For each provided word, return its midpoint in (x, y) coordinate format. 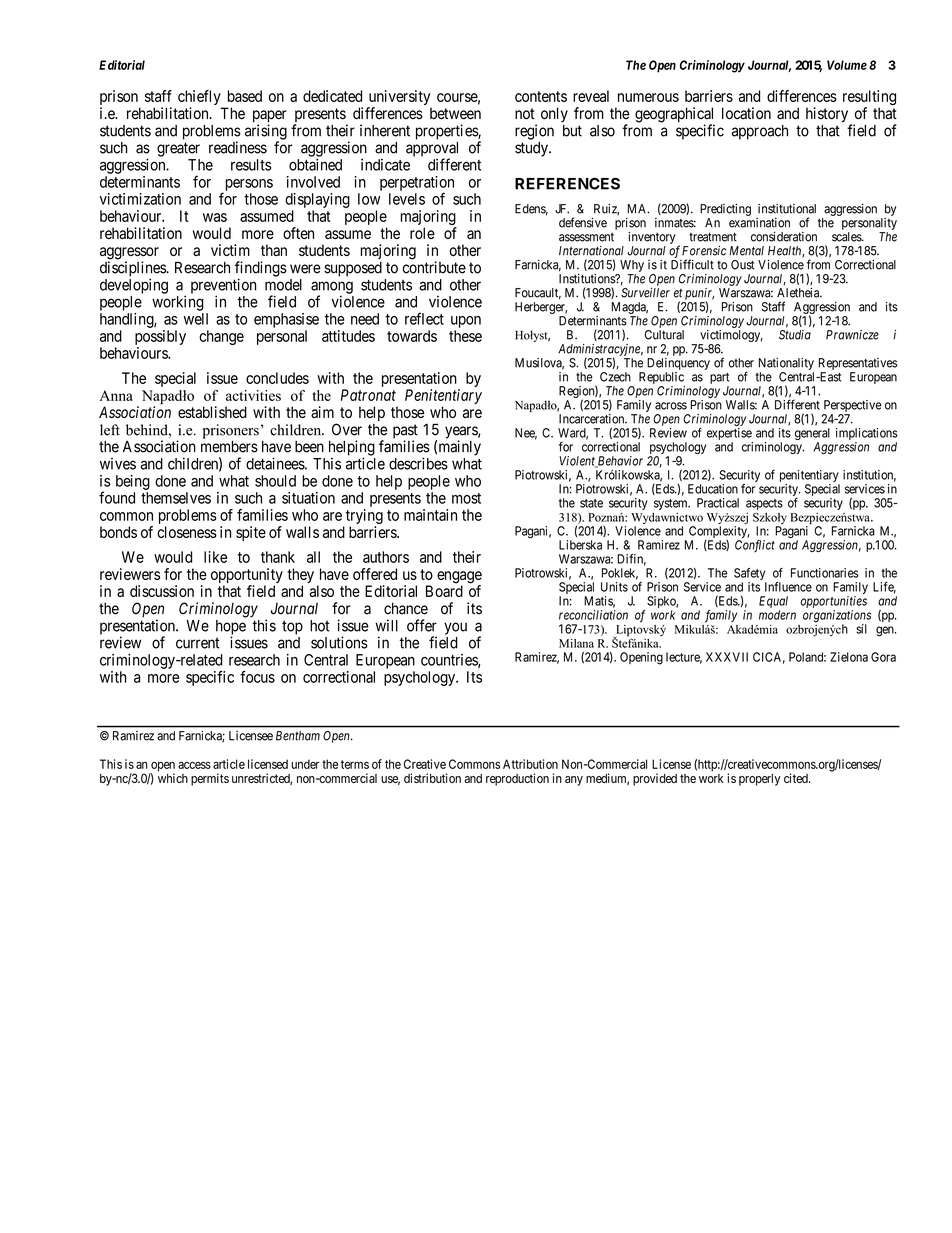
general (812, 435)
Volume (847, 65)
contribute (434, 267)
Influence (788, 587)
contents (541, 96)
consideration (784, 237)
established (212, 412)
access (194, 765)
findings (261, 270)
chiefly (200, 99)
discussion (162, 591)
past (405, 432)
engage (459, 578)
